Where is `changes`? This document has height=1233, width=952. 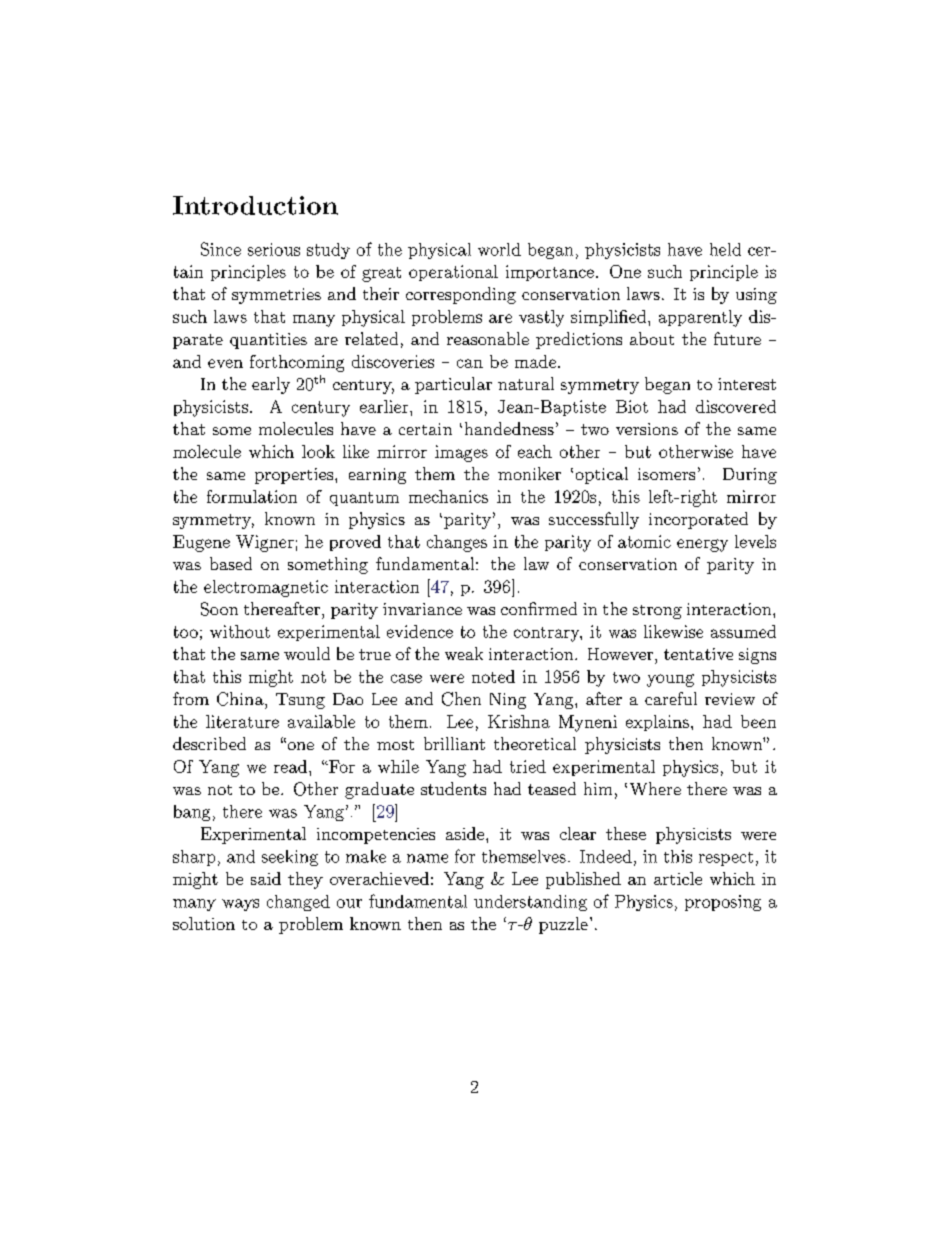
changes is located at coordinates (457, 543).
